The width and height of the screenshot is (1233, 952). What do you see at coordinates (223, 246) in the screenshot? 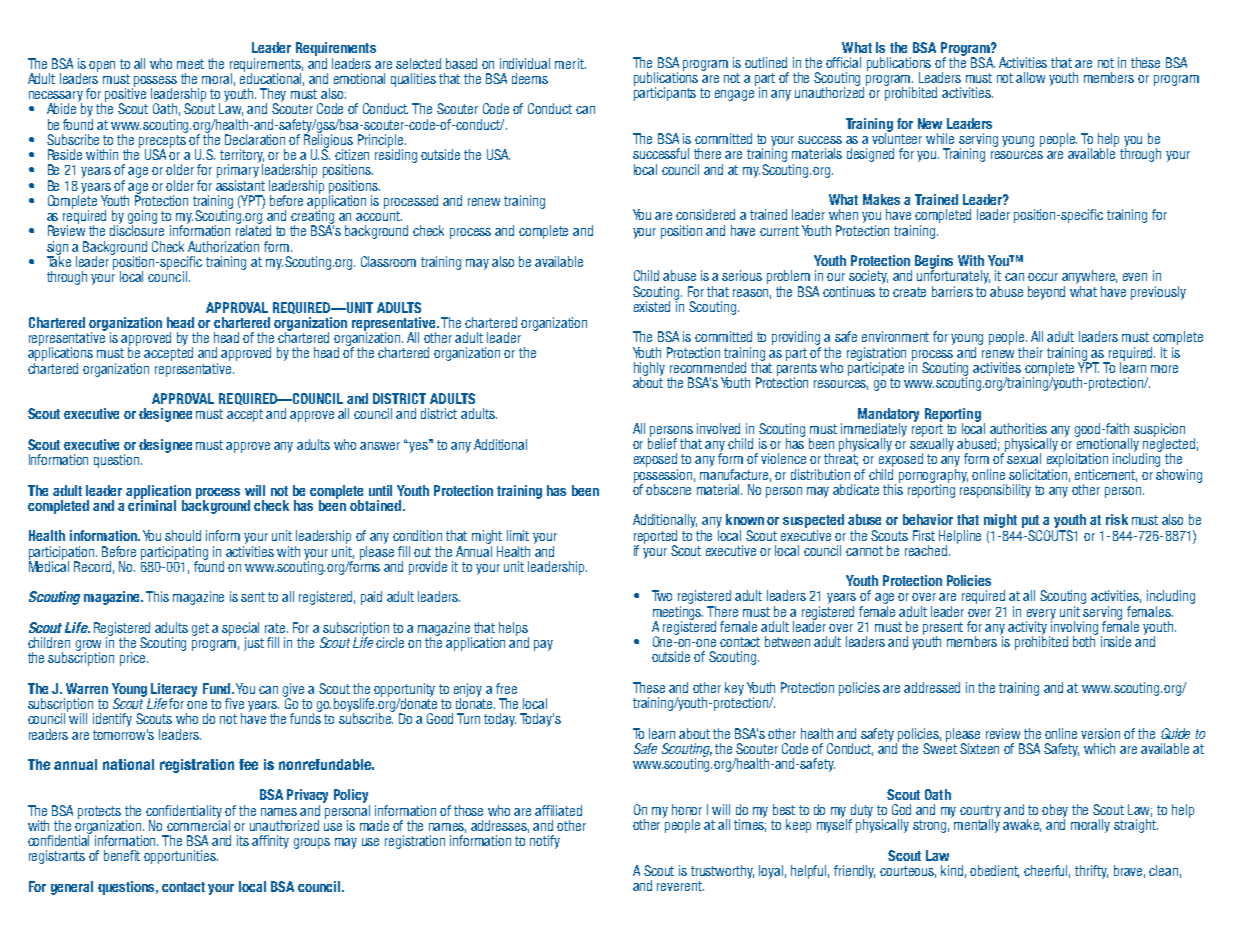
I see `Authorization` at bounding box center [223, 246].
